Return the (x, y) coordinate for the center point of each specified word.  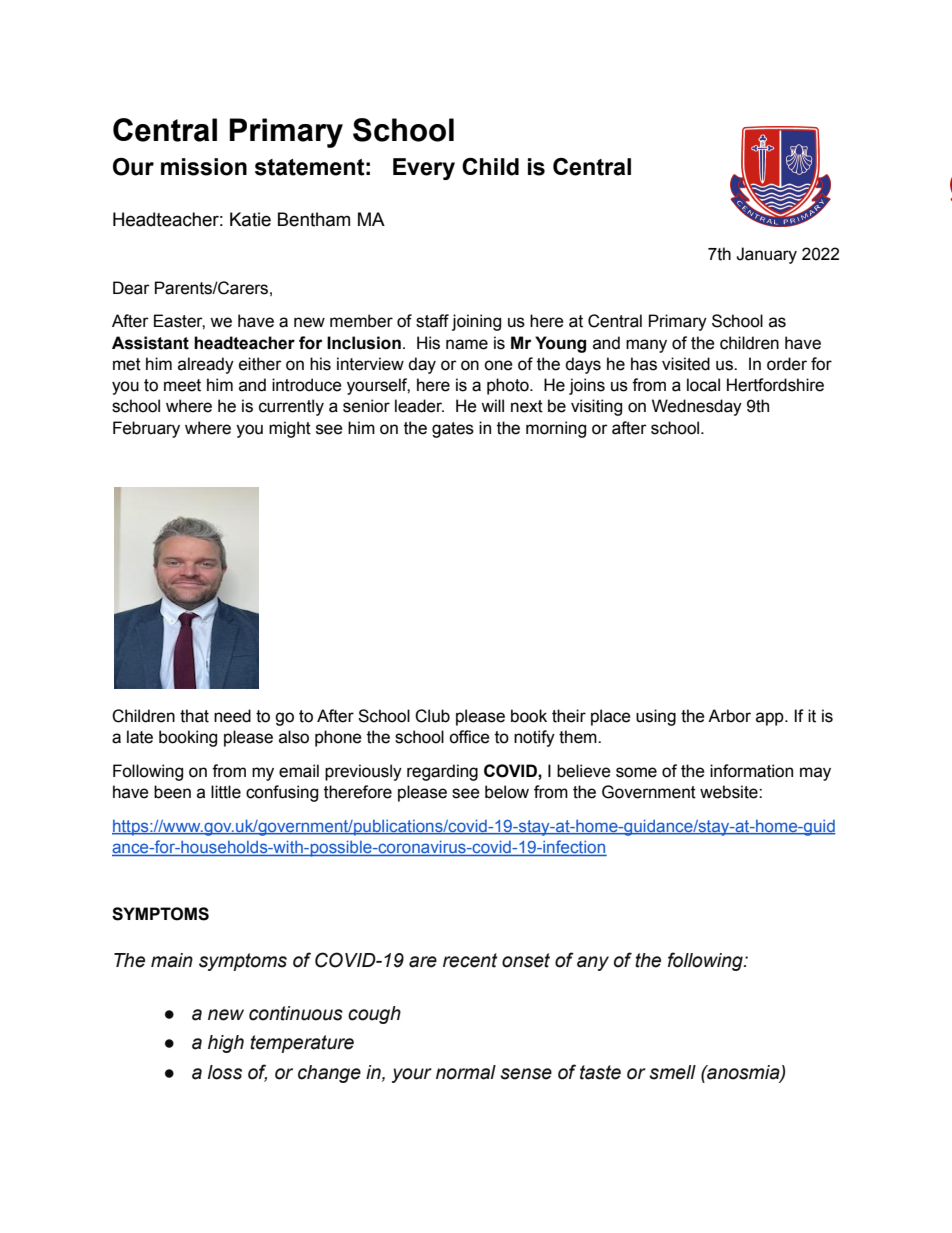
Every (424, 169)
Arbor (729, 716)
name (467, 344)
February (146, 429)
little (226, 792)
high (226, 1044)
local (703, 385)
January (766, 255)
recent (470, 960)
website (730, 792)
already (206, 365)
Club (432, 716)
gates (453, 430)
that (194, 716)
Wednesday (697, 407)
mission (204, 167)
